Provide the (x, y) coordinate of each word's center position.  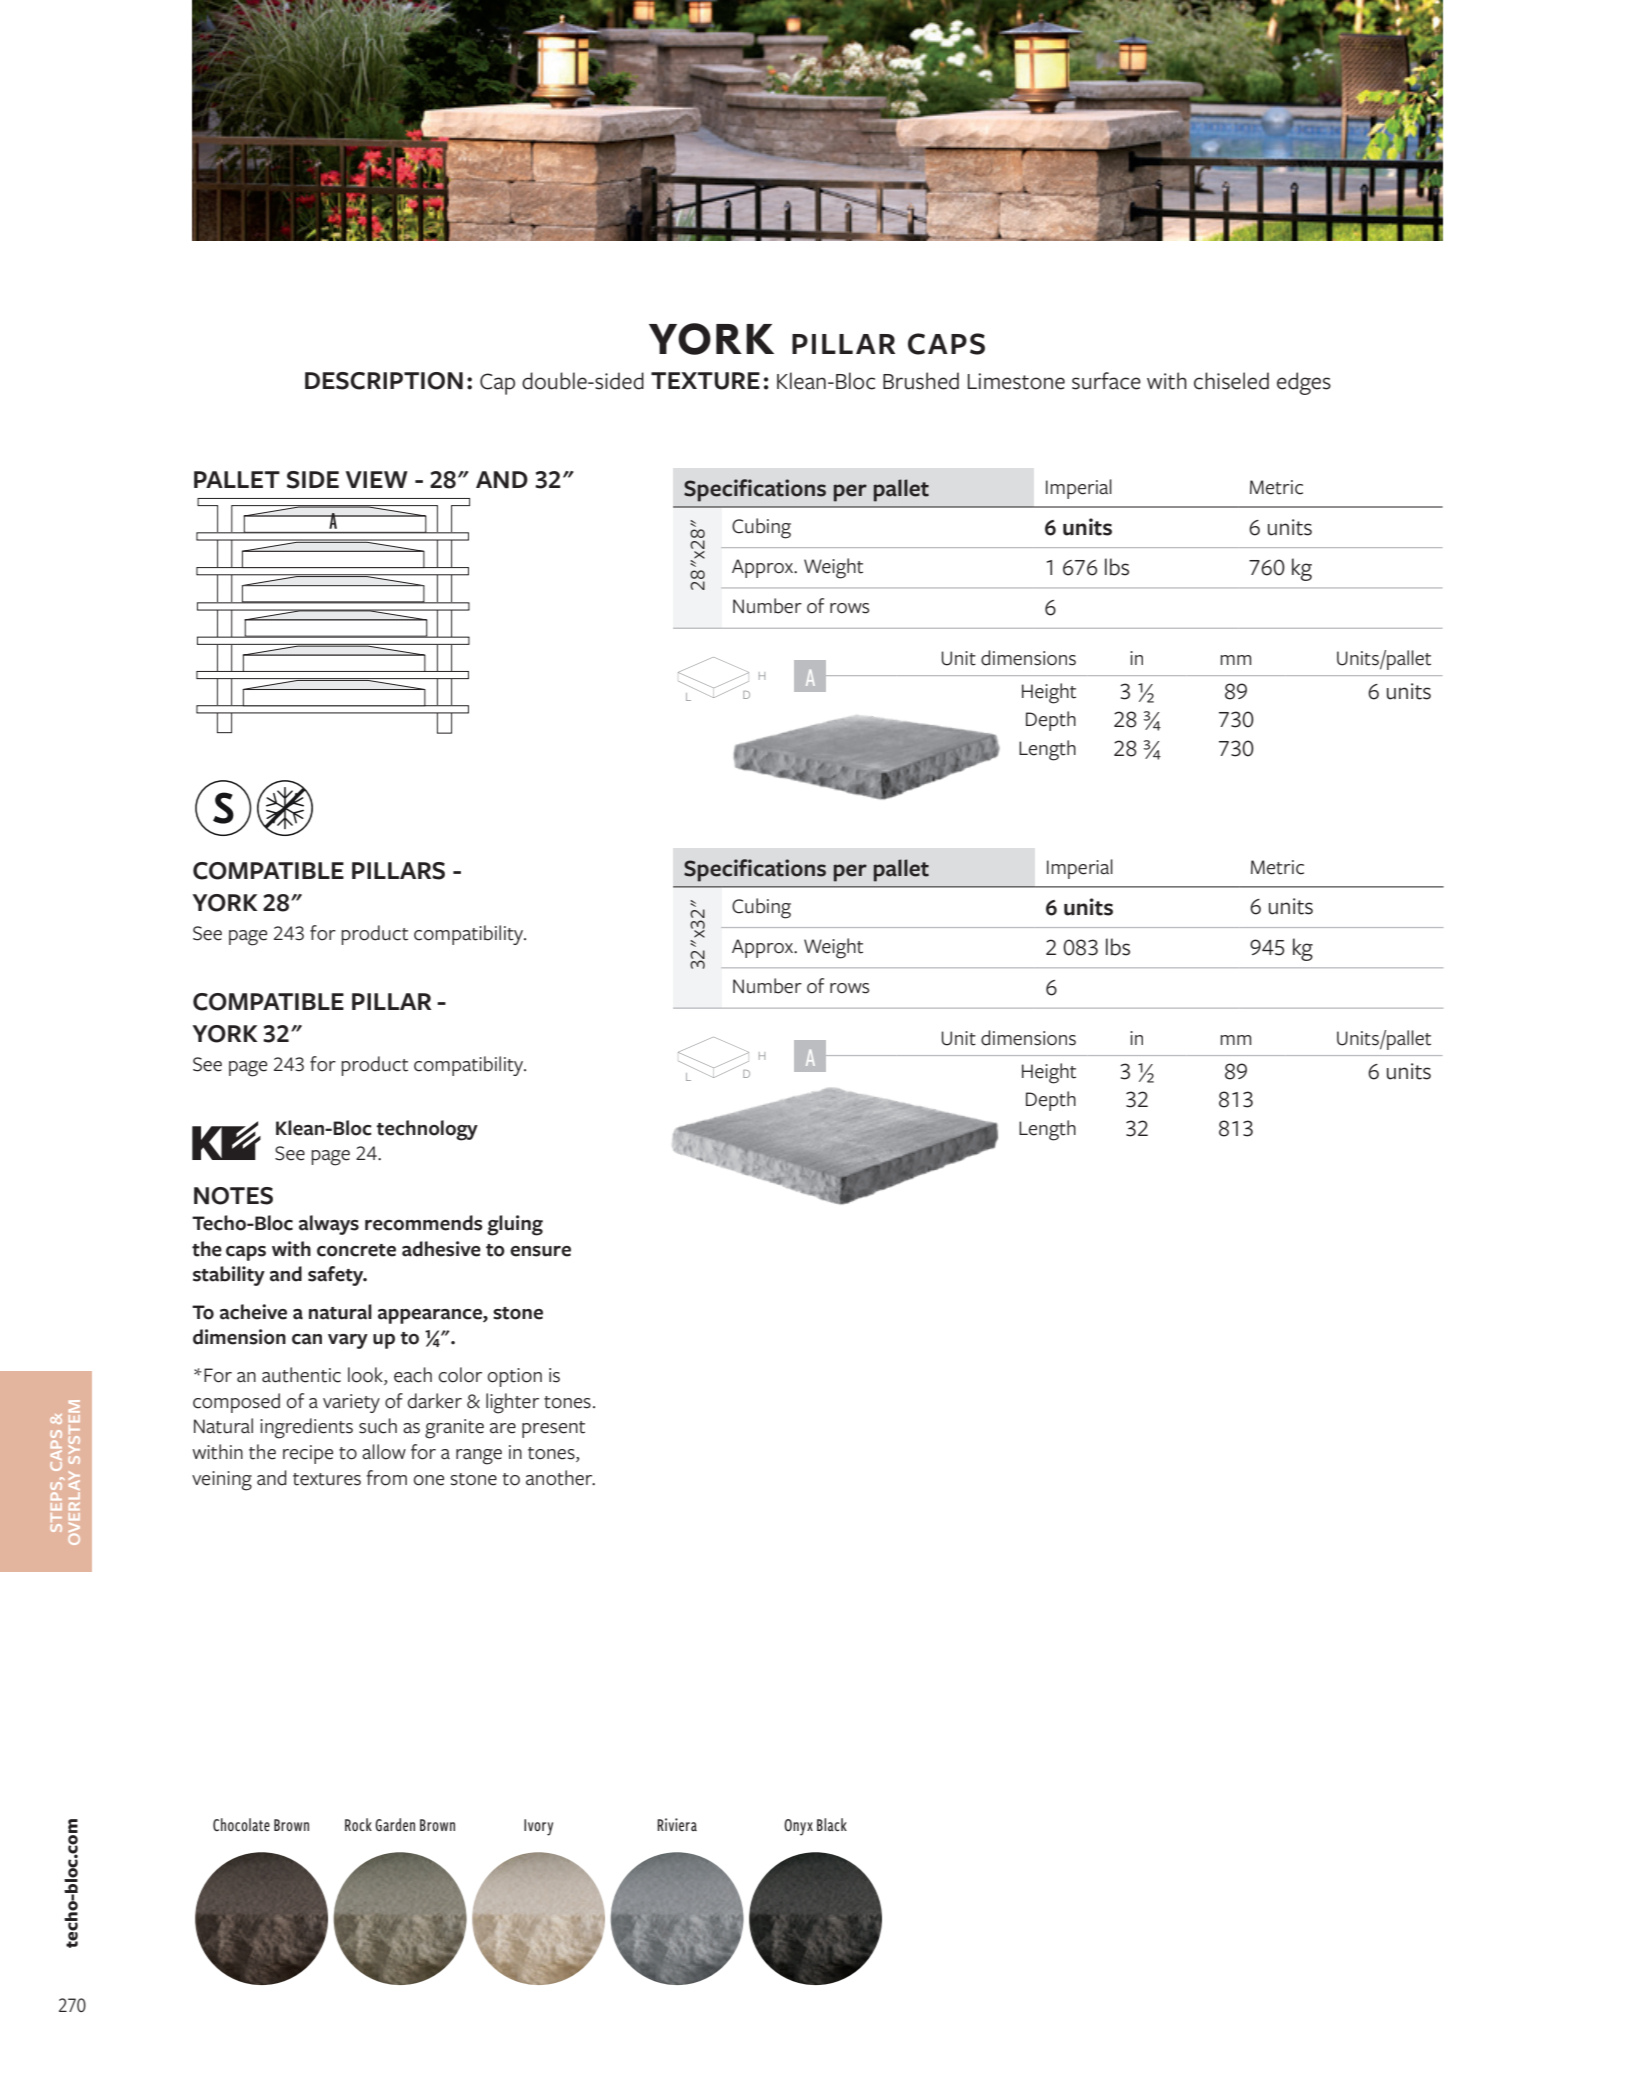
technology (427, 1130)
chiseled (1231, 381)
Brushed (921, 381)
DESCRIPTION (384, 381)
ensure (540, 1251)
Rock (358, 1824)
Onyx (798, 1827)
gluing (515, 1225)
